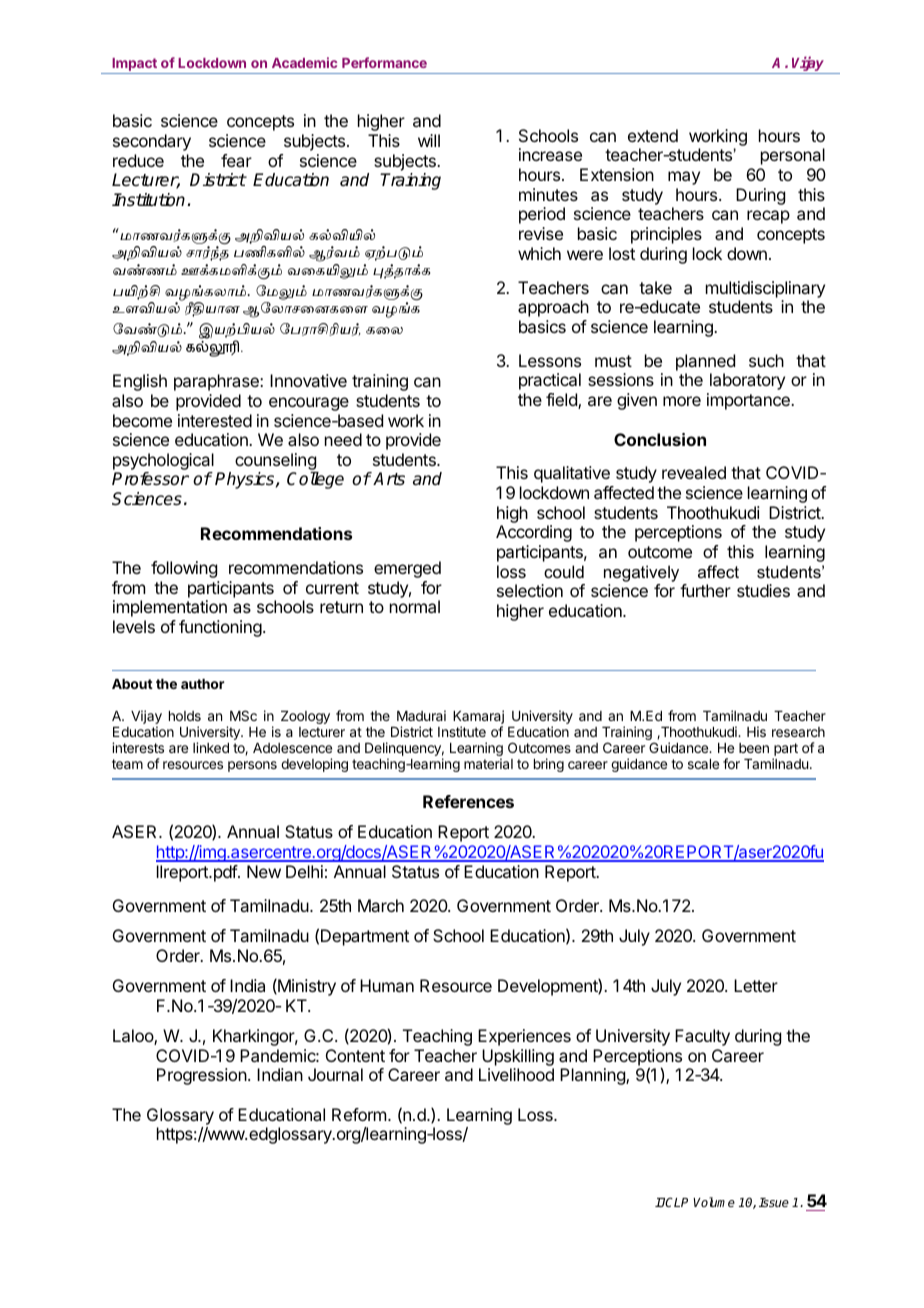 This document has width=924, height=1308. What do you see at coordinates (653, 135) in the document?
I see `extend` at bounding box center [653, 135].
